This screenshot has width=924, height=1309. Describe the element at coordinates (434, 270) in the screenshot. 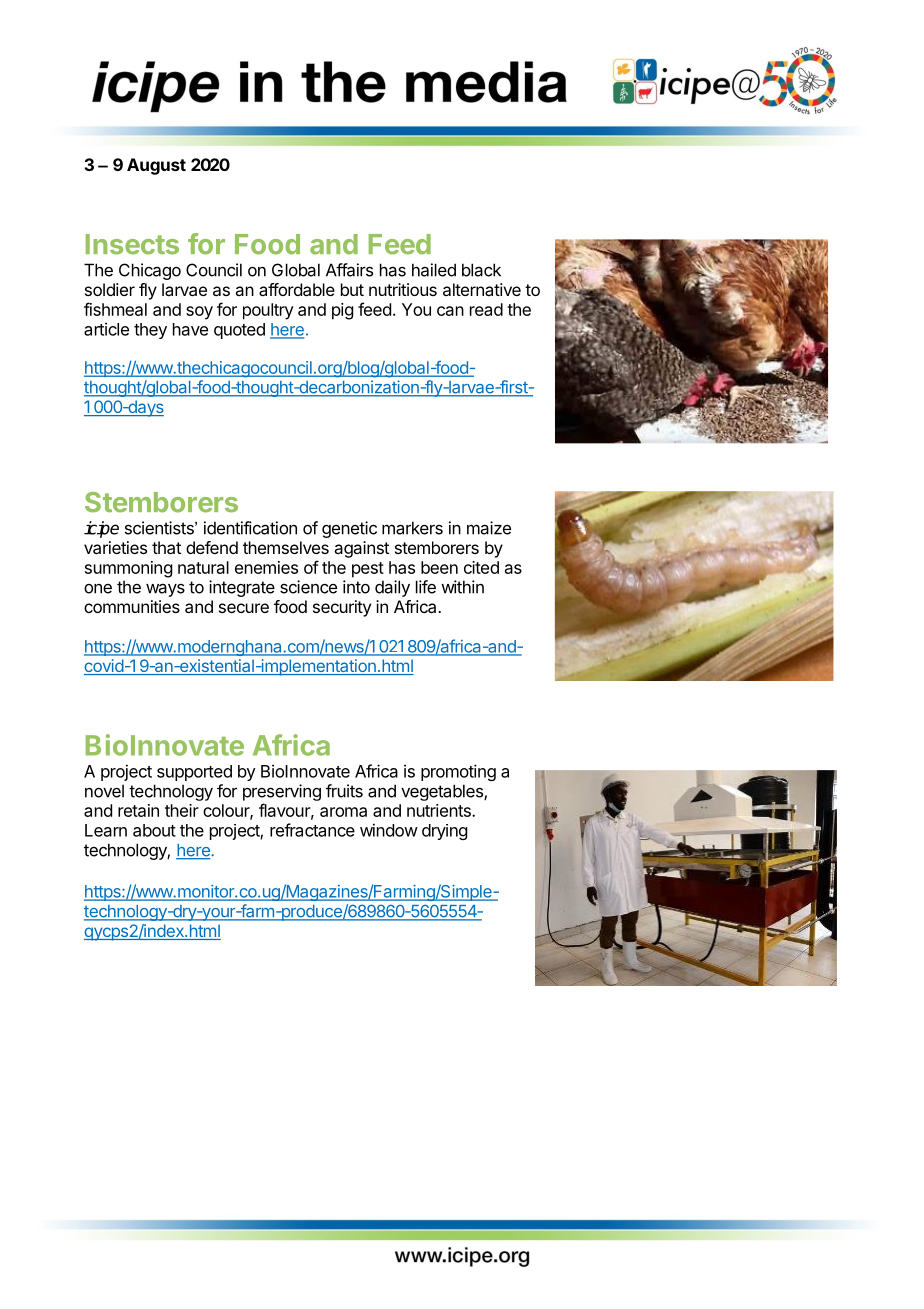

I see `hailed` at that location.
